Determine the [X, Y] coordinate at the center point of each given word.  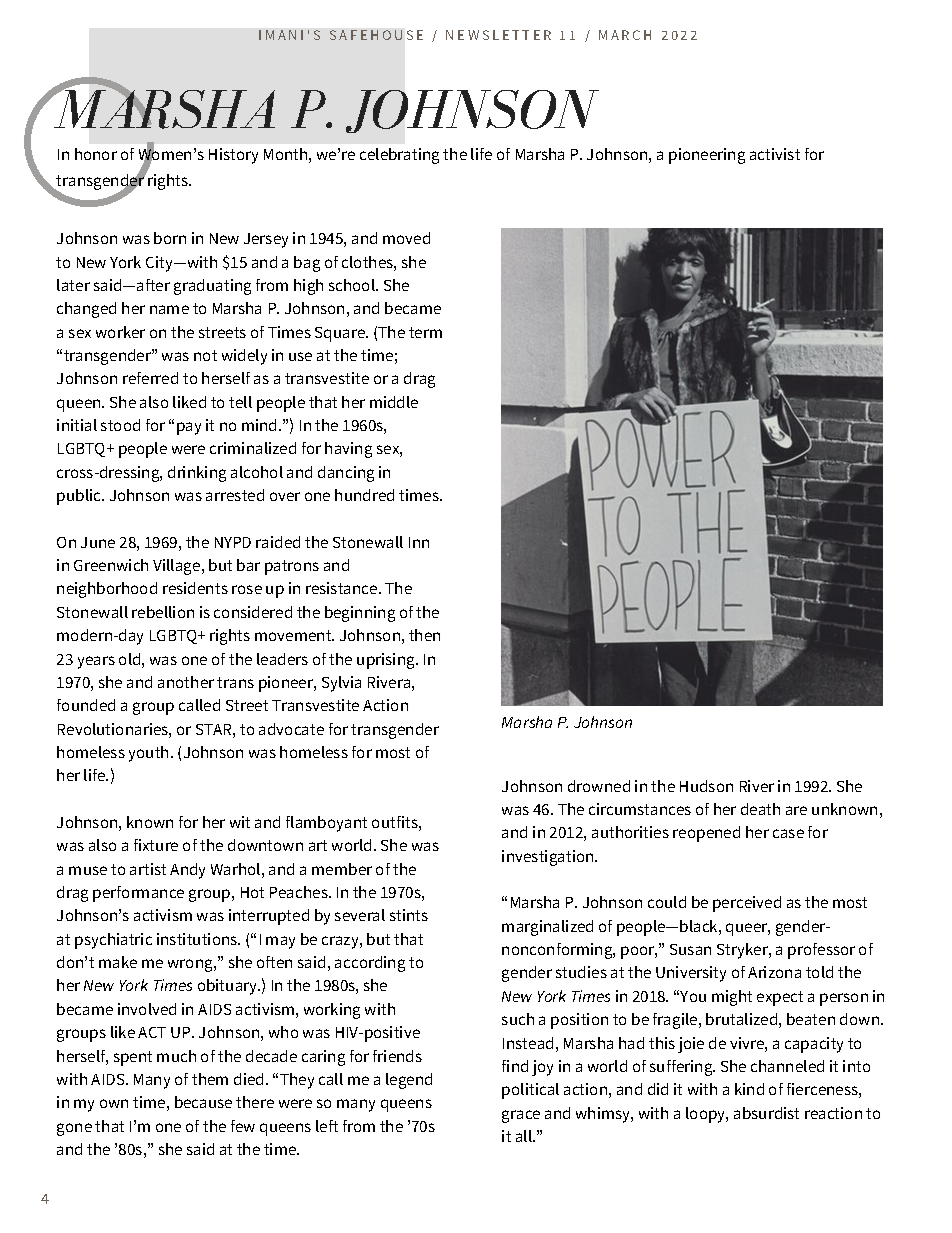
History [233, 156]
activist [775, 154]
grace [521, 1116]
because [203, 1102]
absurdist [766, 1113]
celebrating [399, 156]
